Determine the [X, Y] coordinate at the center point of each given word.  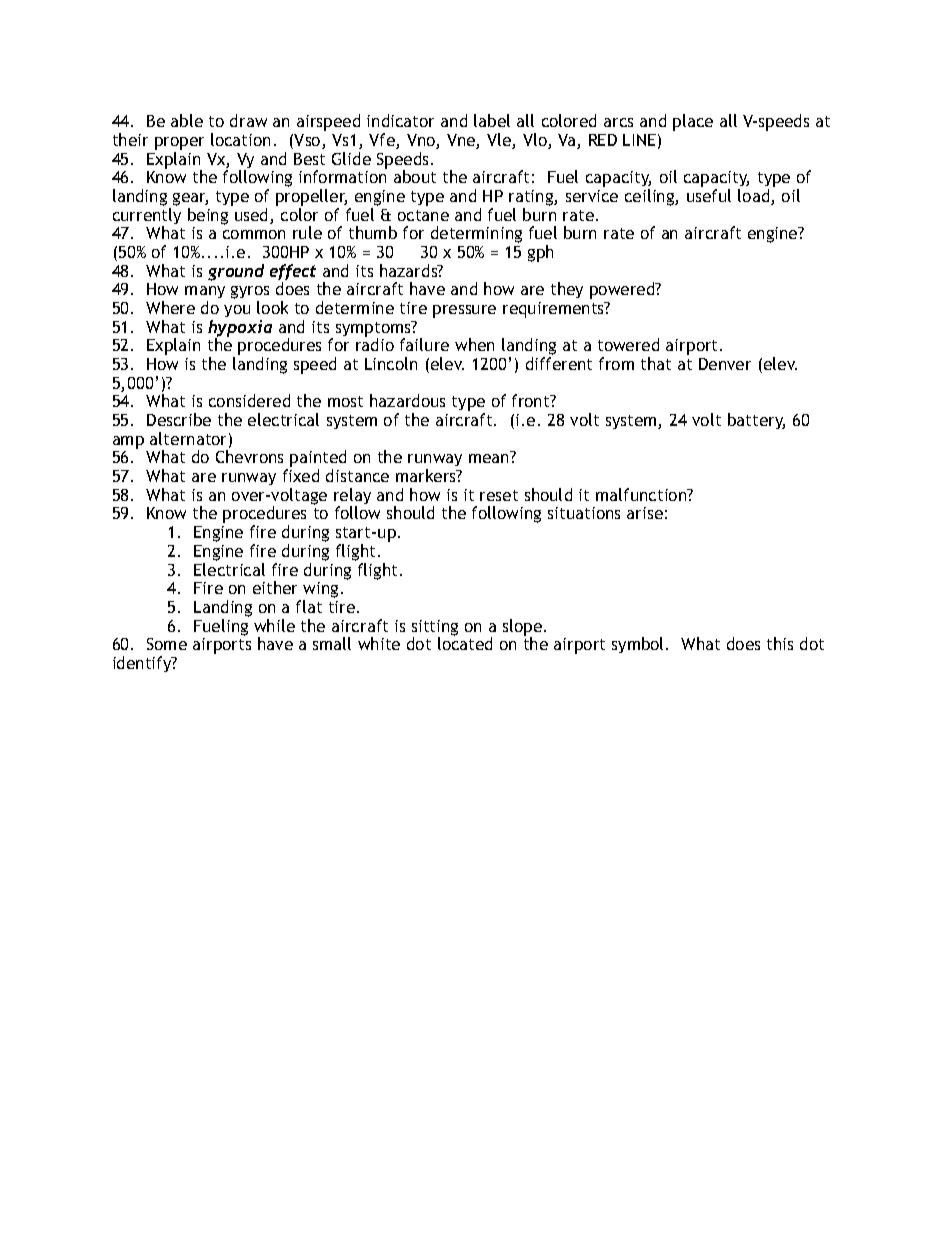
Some [167, 644]
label [492, 120]
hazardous [407, 400]
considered [249, 400]
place [693, 122]
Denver [725, 364]
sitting [435, 629]
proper [179, 143]
